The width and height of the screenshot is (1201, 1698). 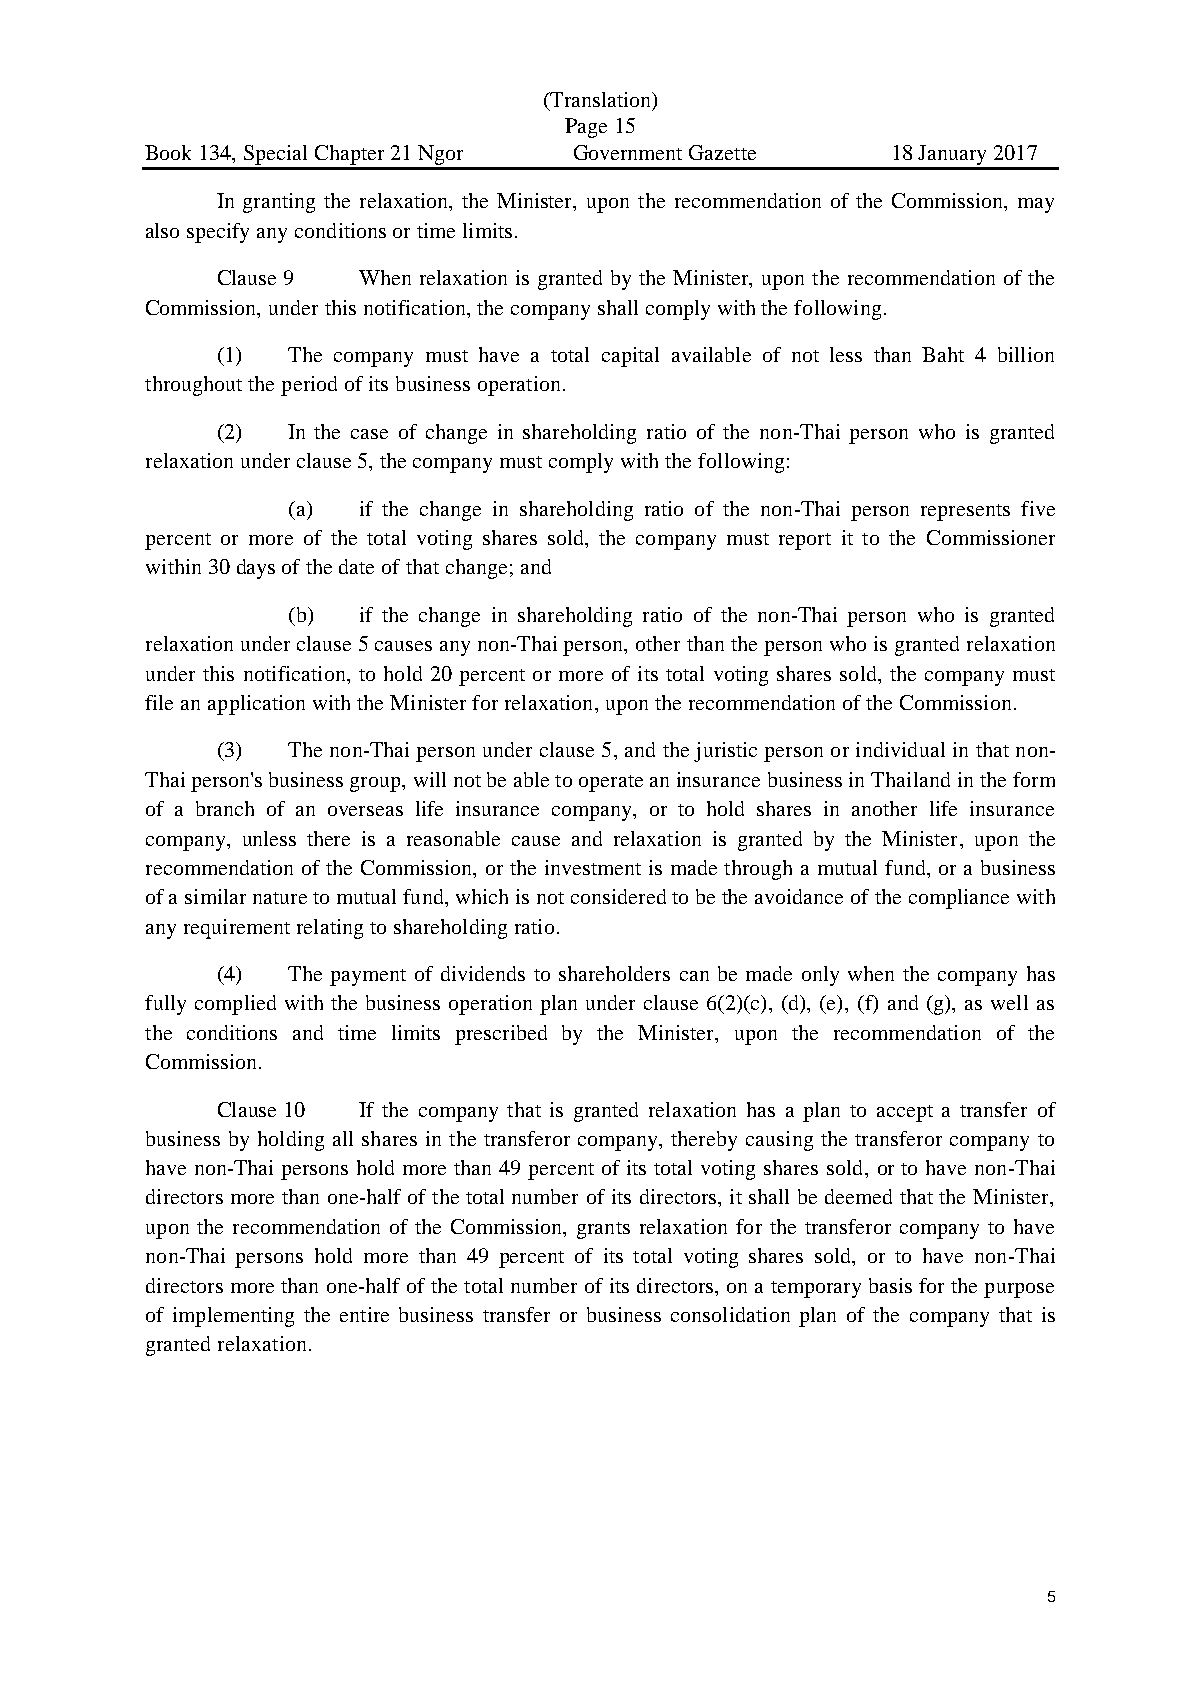 What do you see at coordinates (611, 783) in the screenshot?
I see `operate` at bounding box center [611, 783].
